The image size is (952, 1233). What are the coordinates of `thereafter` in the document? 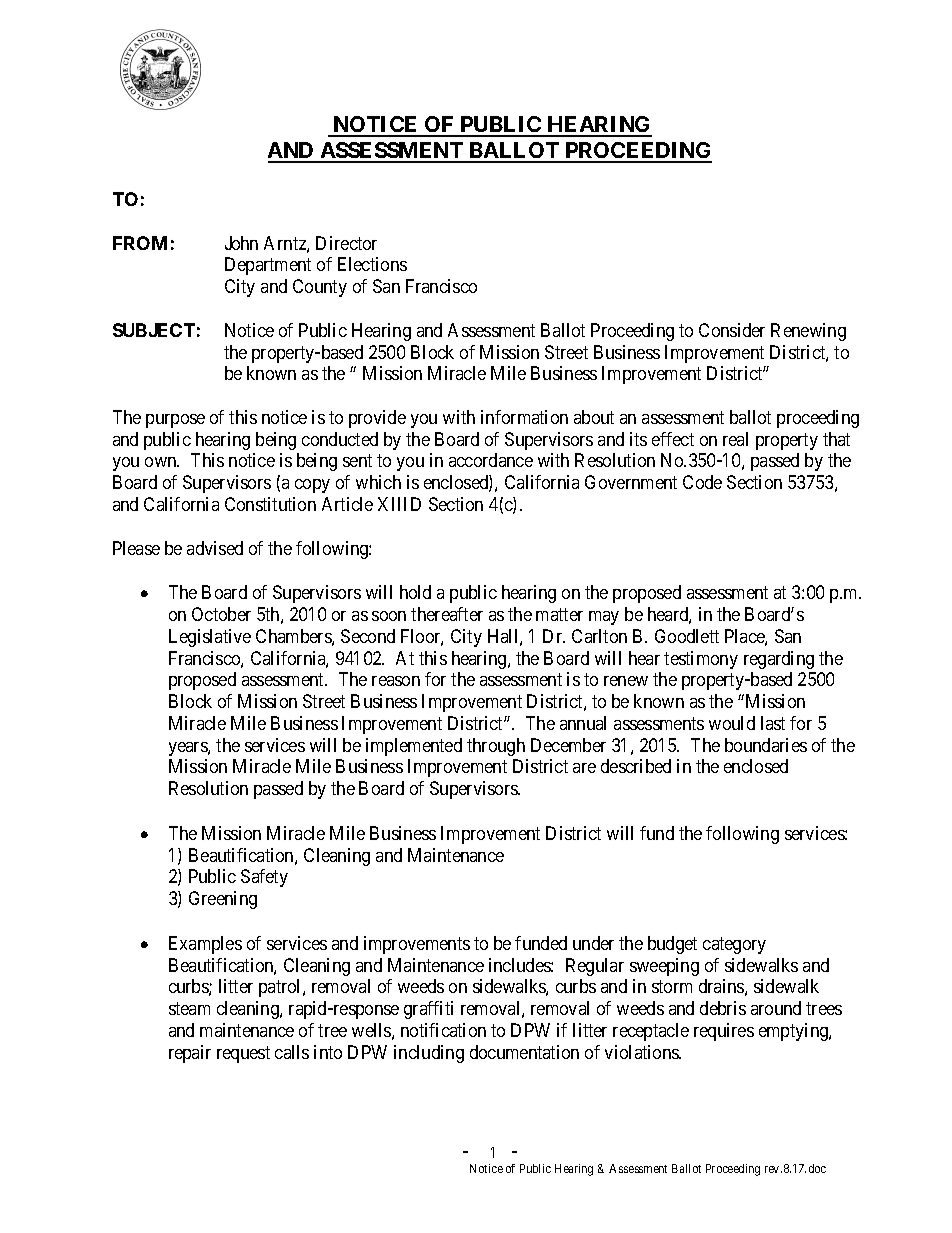 It's located at (447, 614).
